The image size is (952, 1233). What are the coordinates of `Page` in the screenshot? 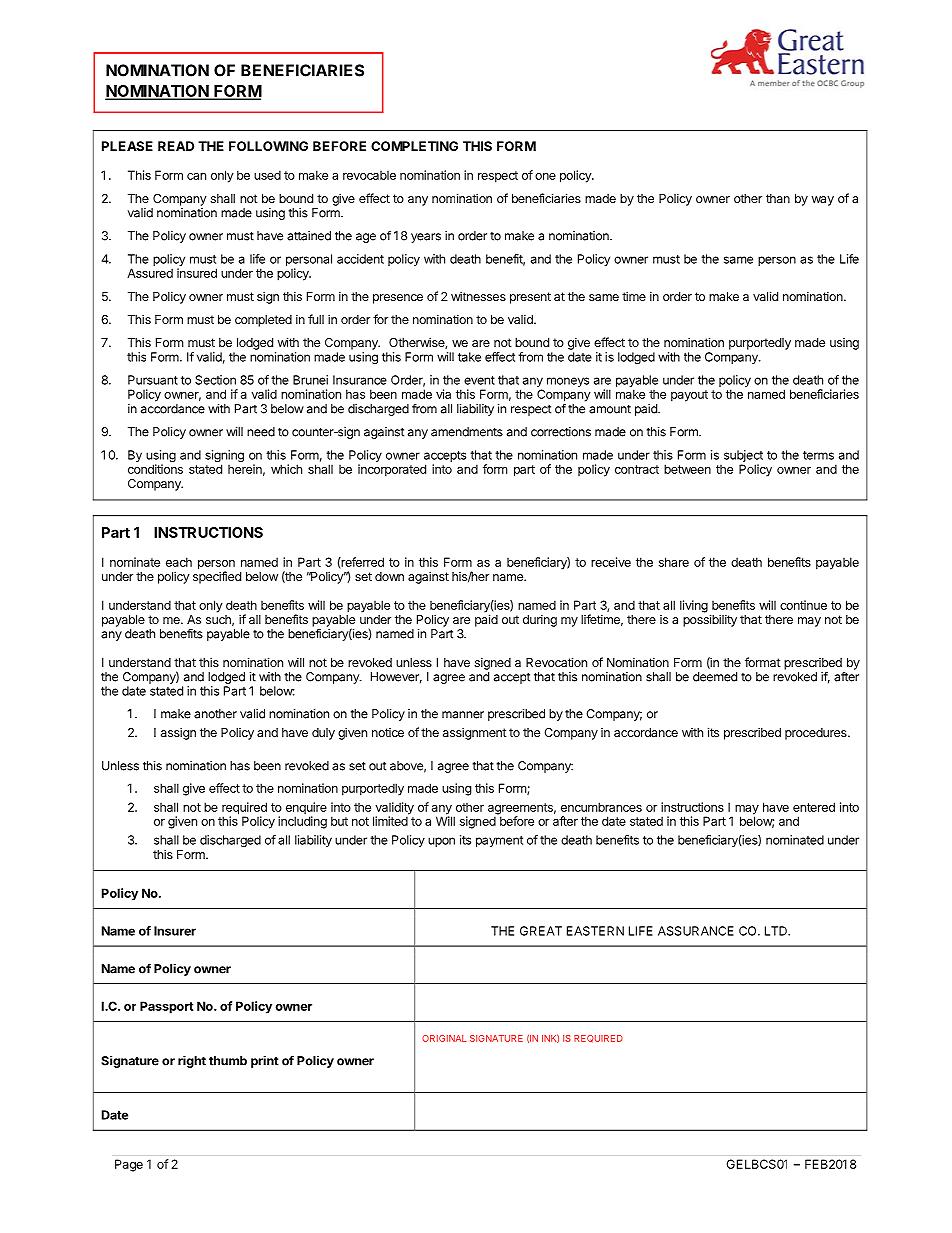 It's located at (129, 1165).
